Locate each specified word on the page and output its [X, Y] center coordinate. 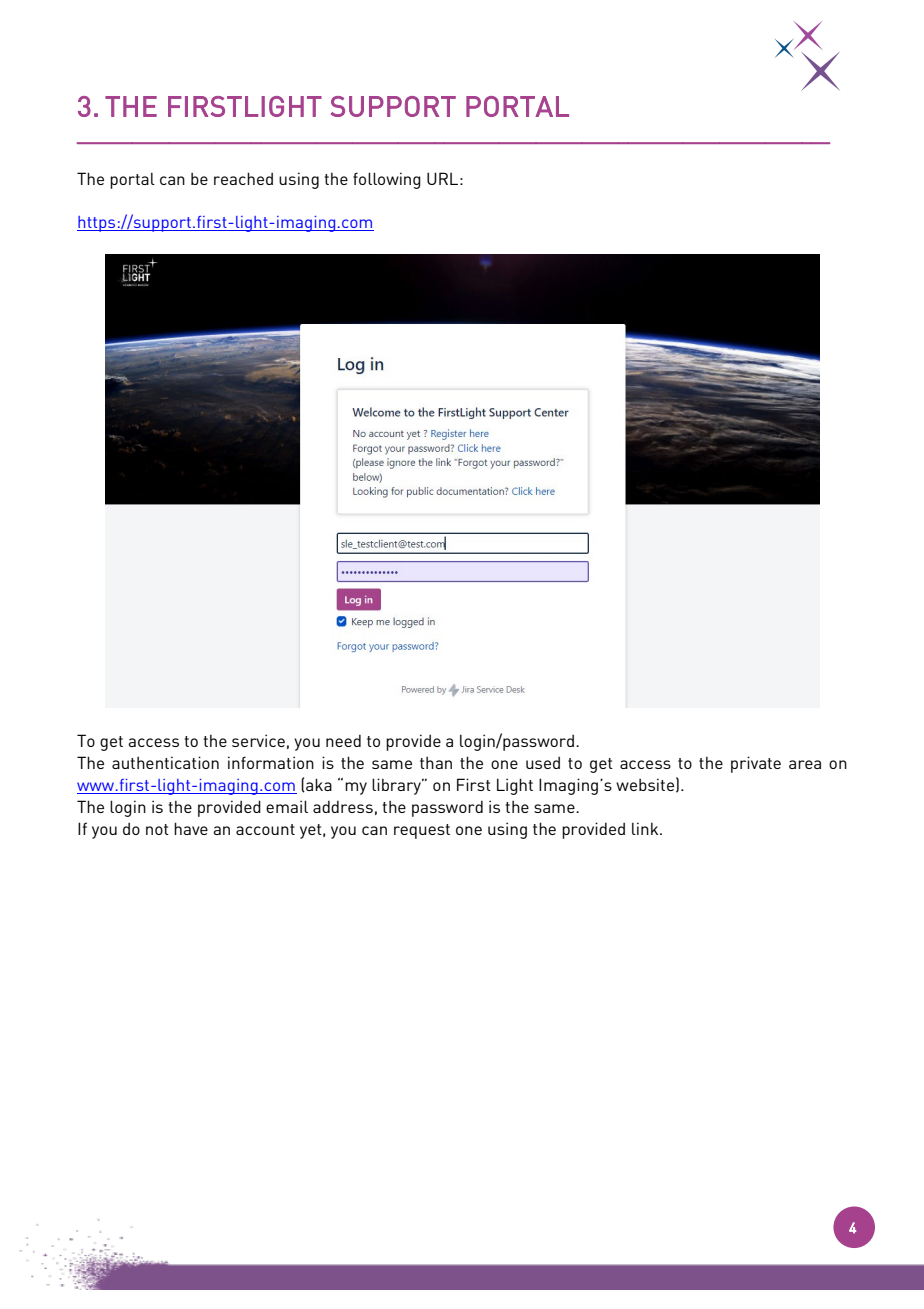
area [805, 764]
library [397, 786]
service [258, 740]
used [543, 763]
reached [243, 178]
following [387, 180]
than [436, 763]
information [271, 762]
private [756, 764]
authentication [165, 762]
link [646, 828]
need [343, 741]
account [265, 829]
